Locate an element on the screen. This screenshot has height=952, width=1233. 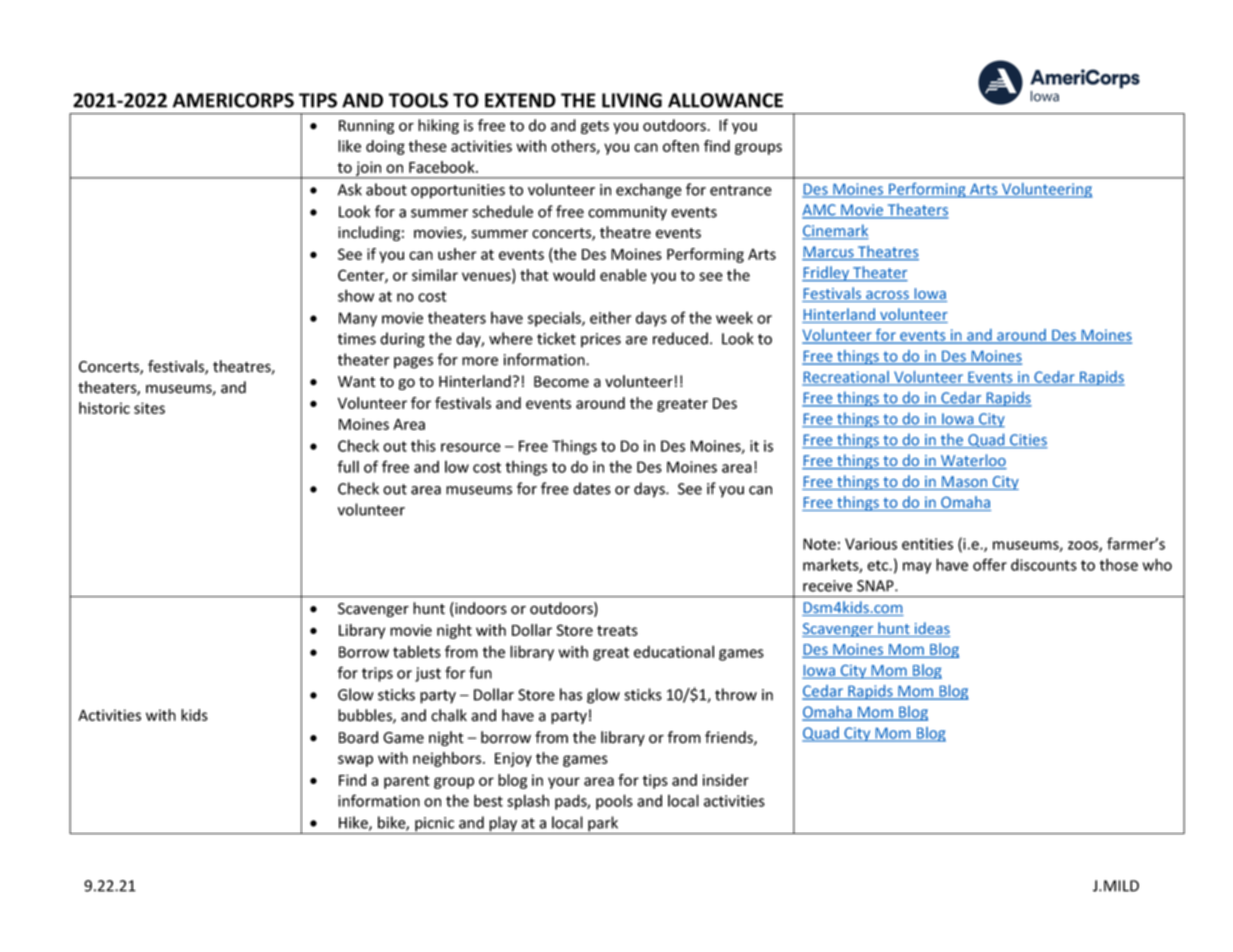
ALLOWANCE is located at coordinates (725, 100).
